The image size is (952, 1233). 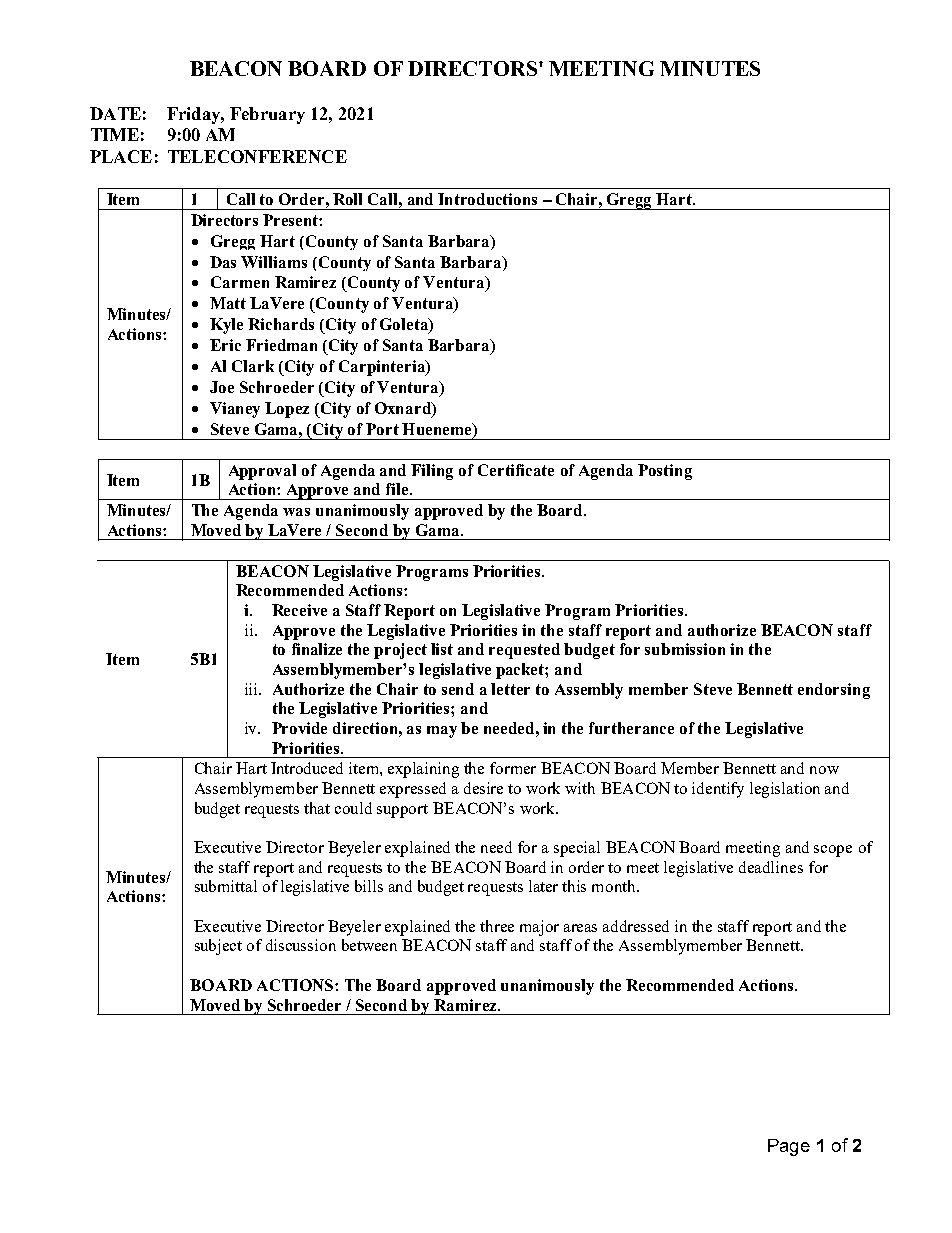 I want to click on subject, so click(x=218, y=947).
